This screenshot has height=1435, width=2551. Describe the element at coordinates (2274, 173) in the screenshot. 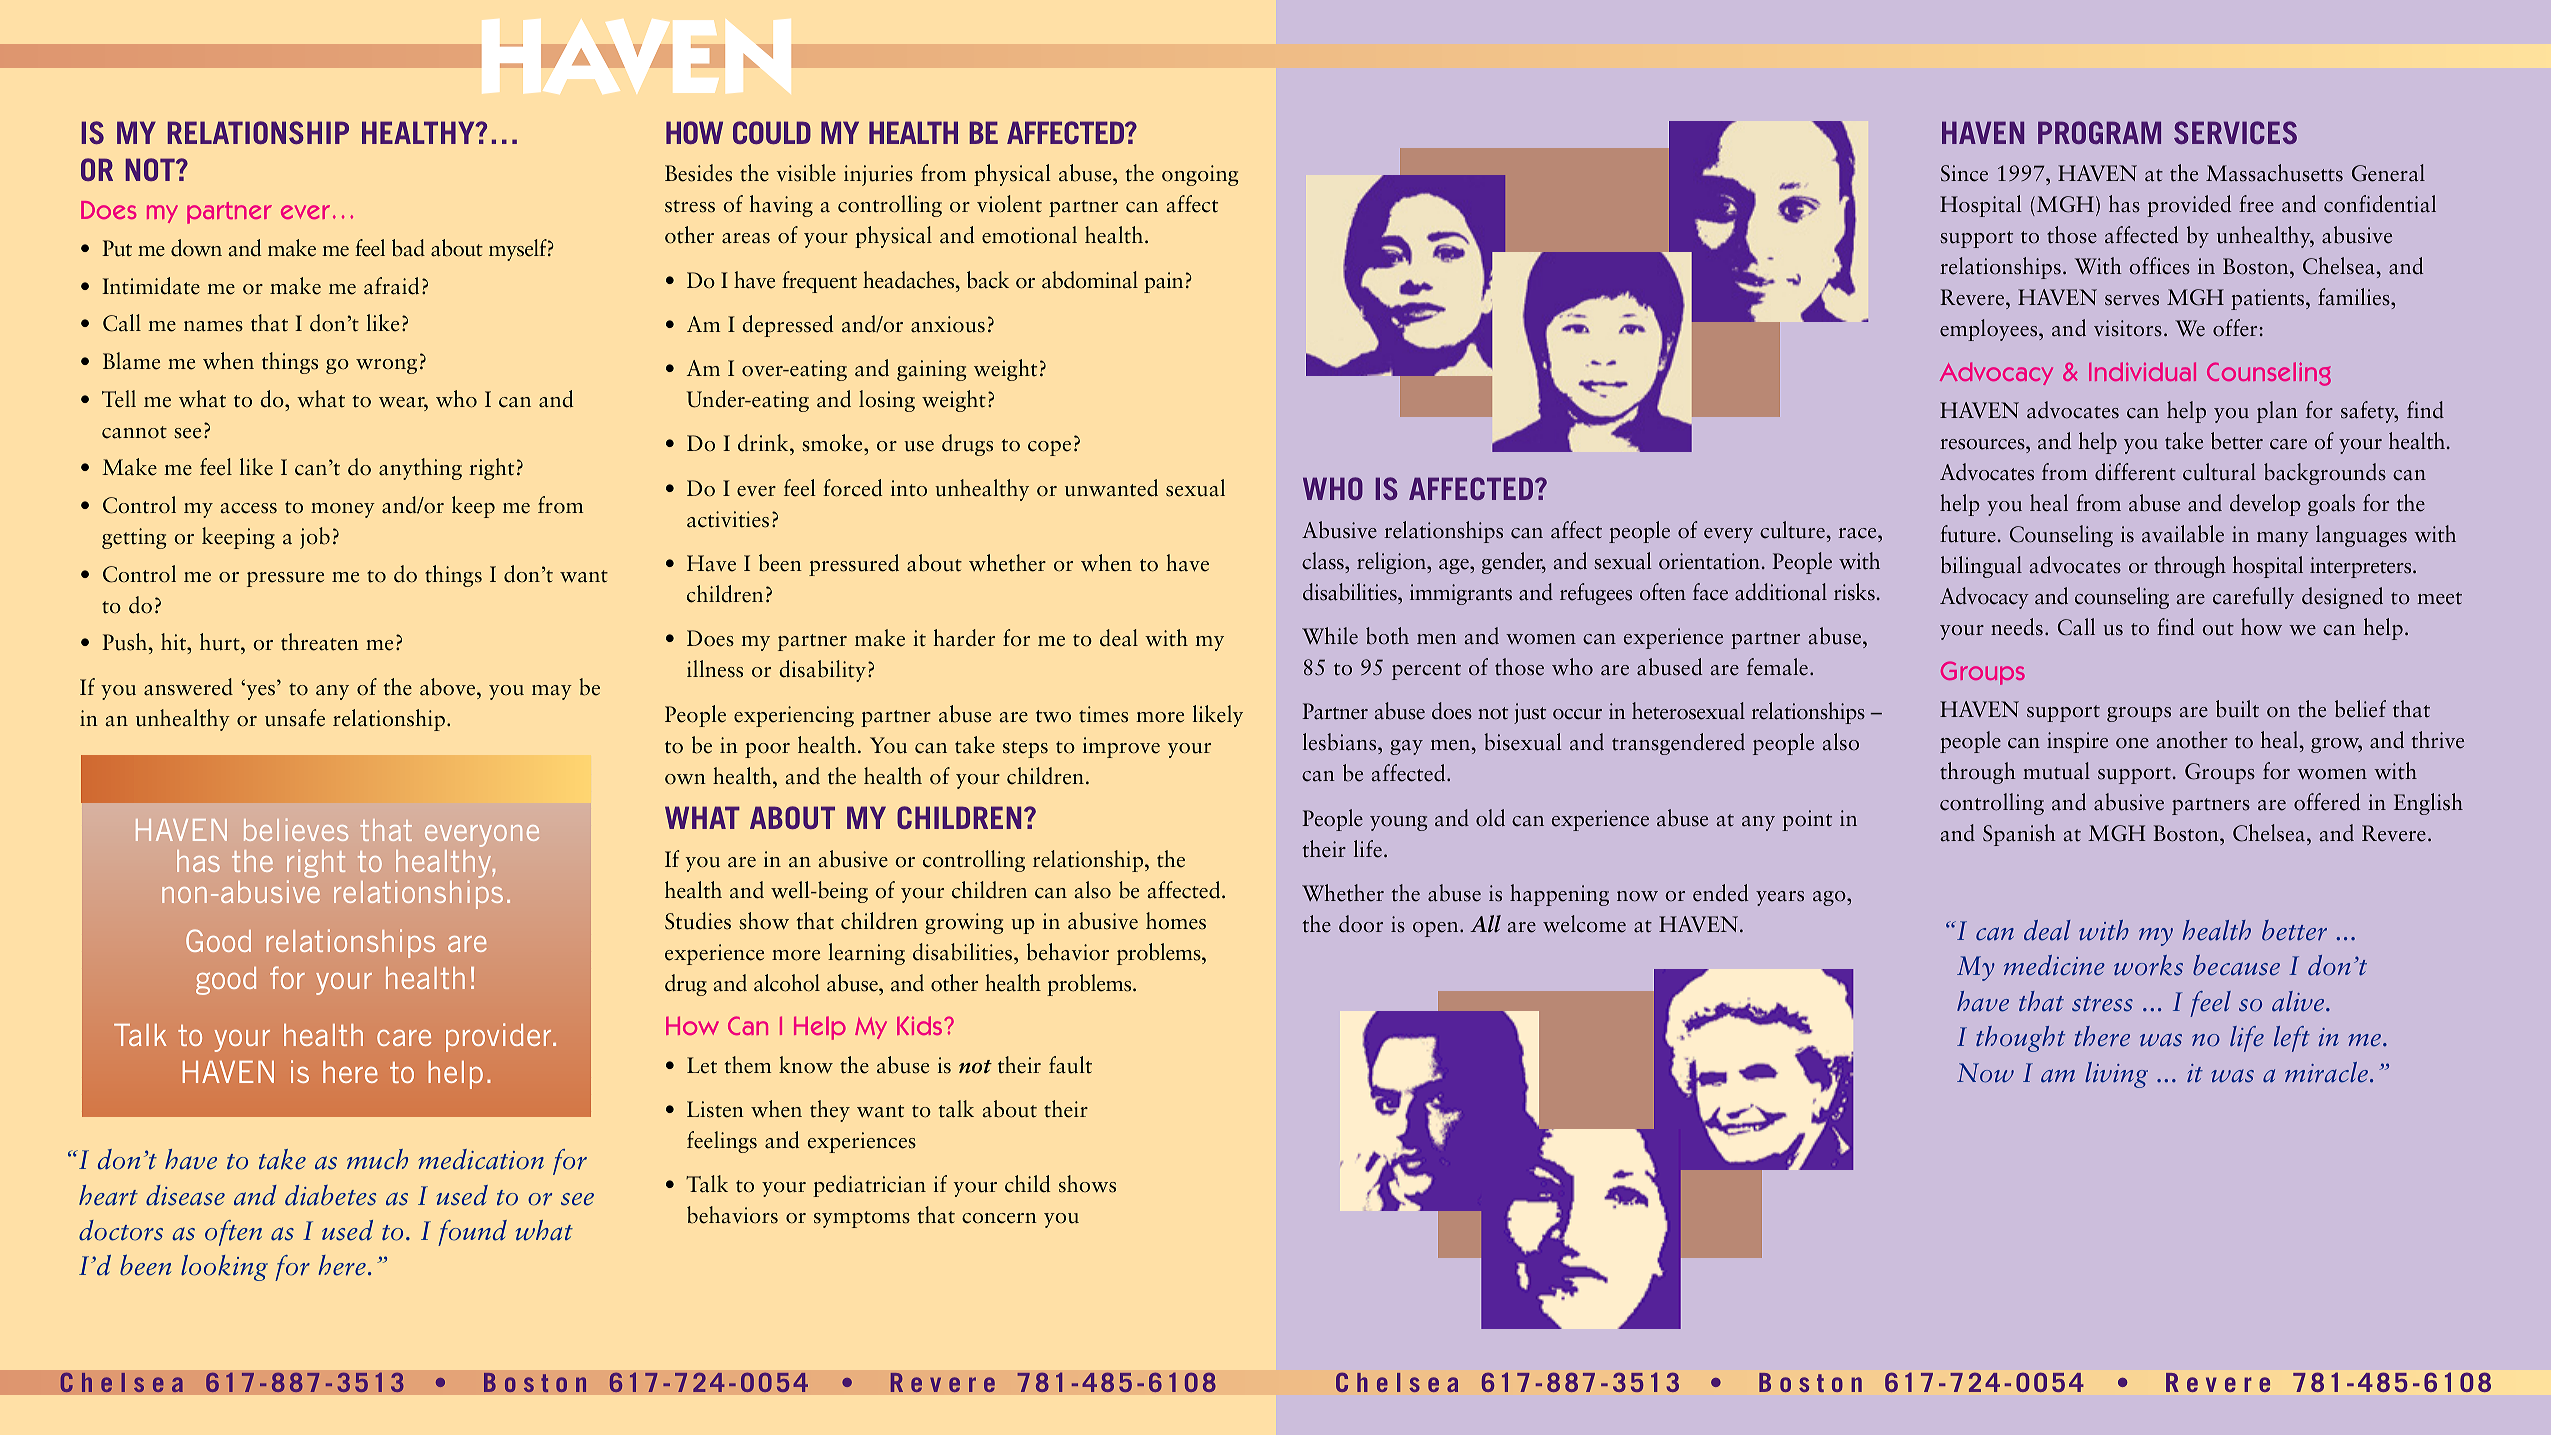

I see `Massachusetts` at that location.
